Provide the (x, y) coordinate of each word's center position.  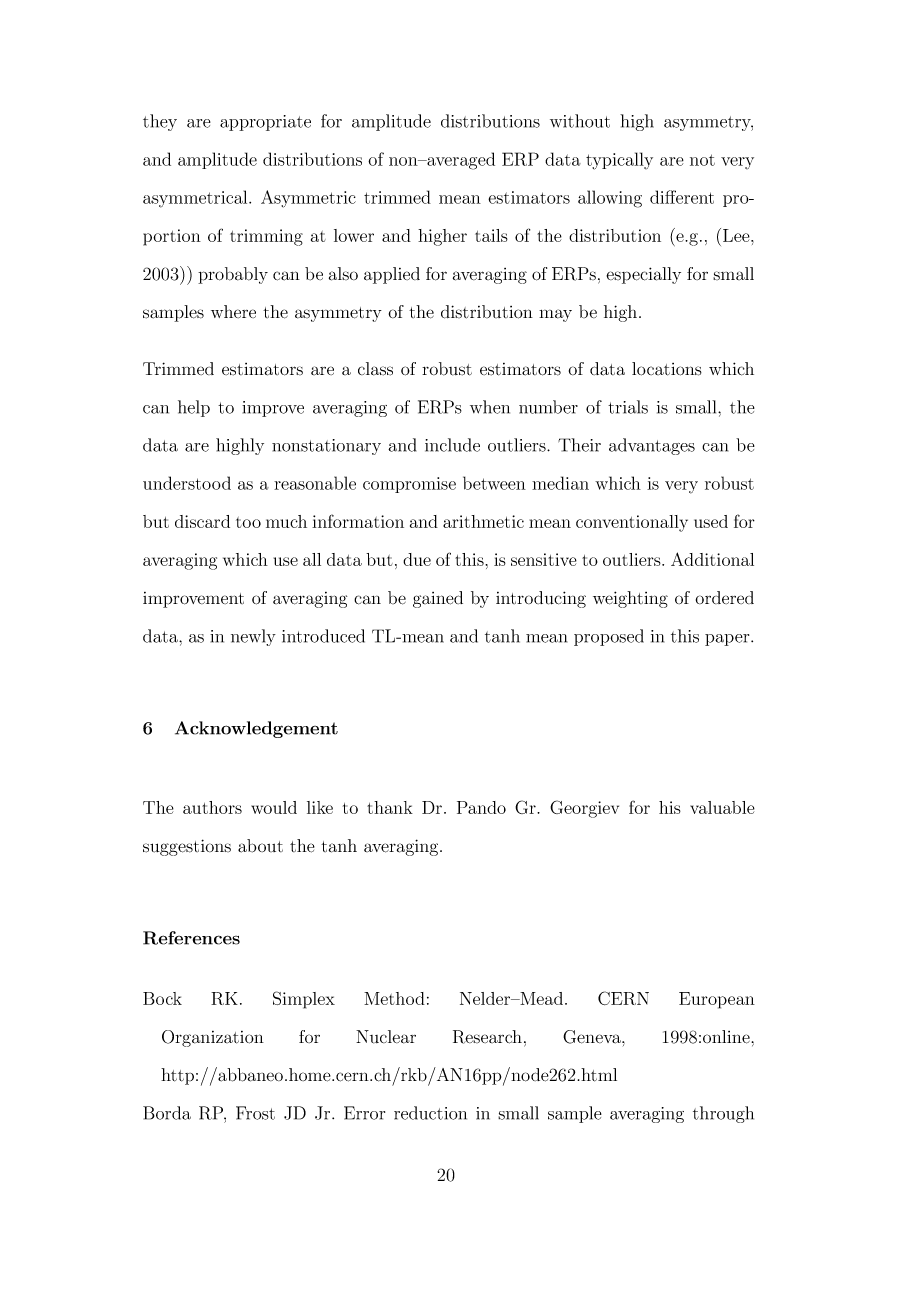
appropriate (265, 123)
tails (491, 235)
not (702, 160)
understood (187, 483)
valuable (722, 807)
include (452, 445)
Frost (255, 1113)
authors (212, 807)
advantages (652, 446)
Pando (481, 807)
